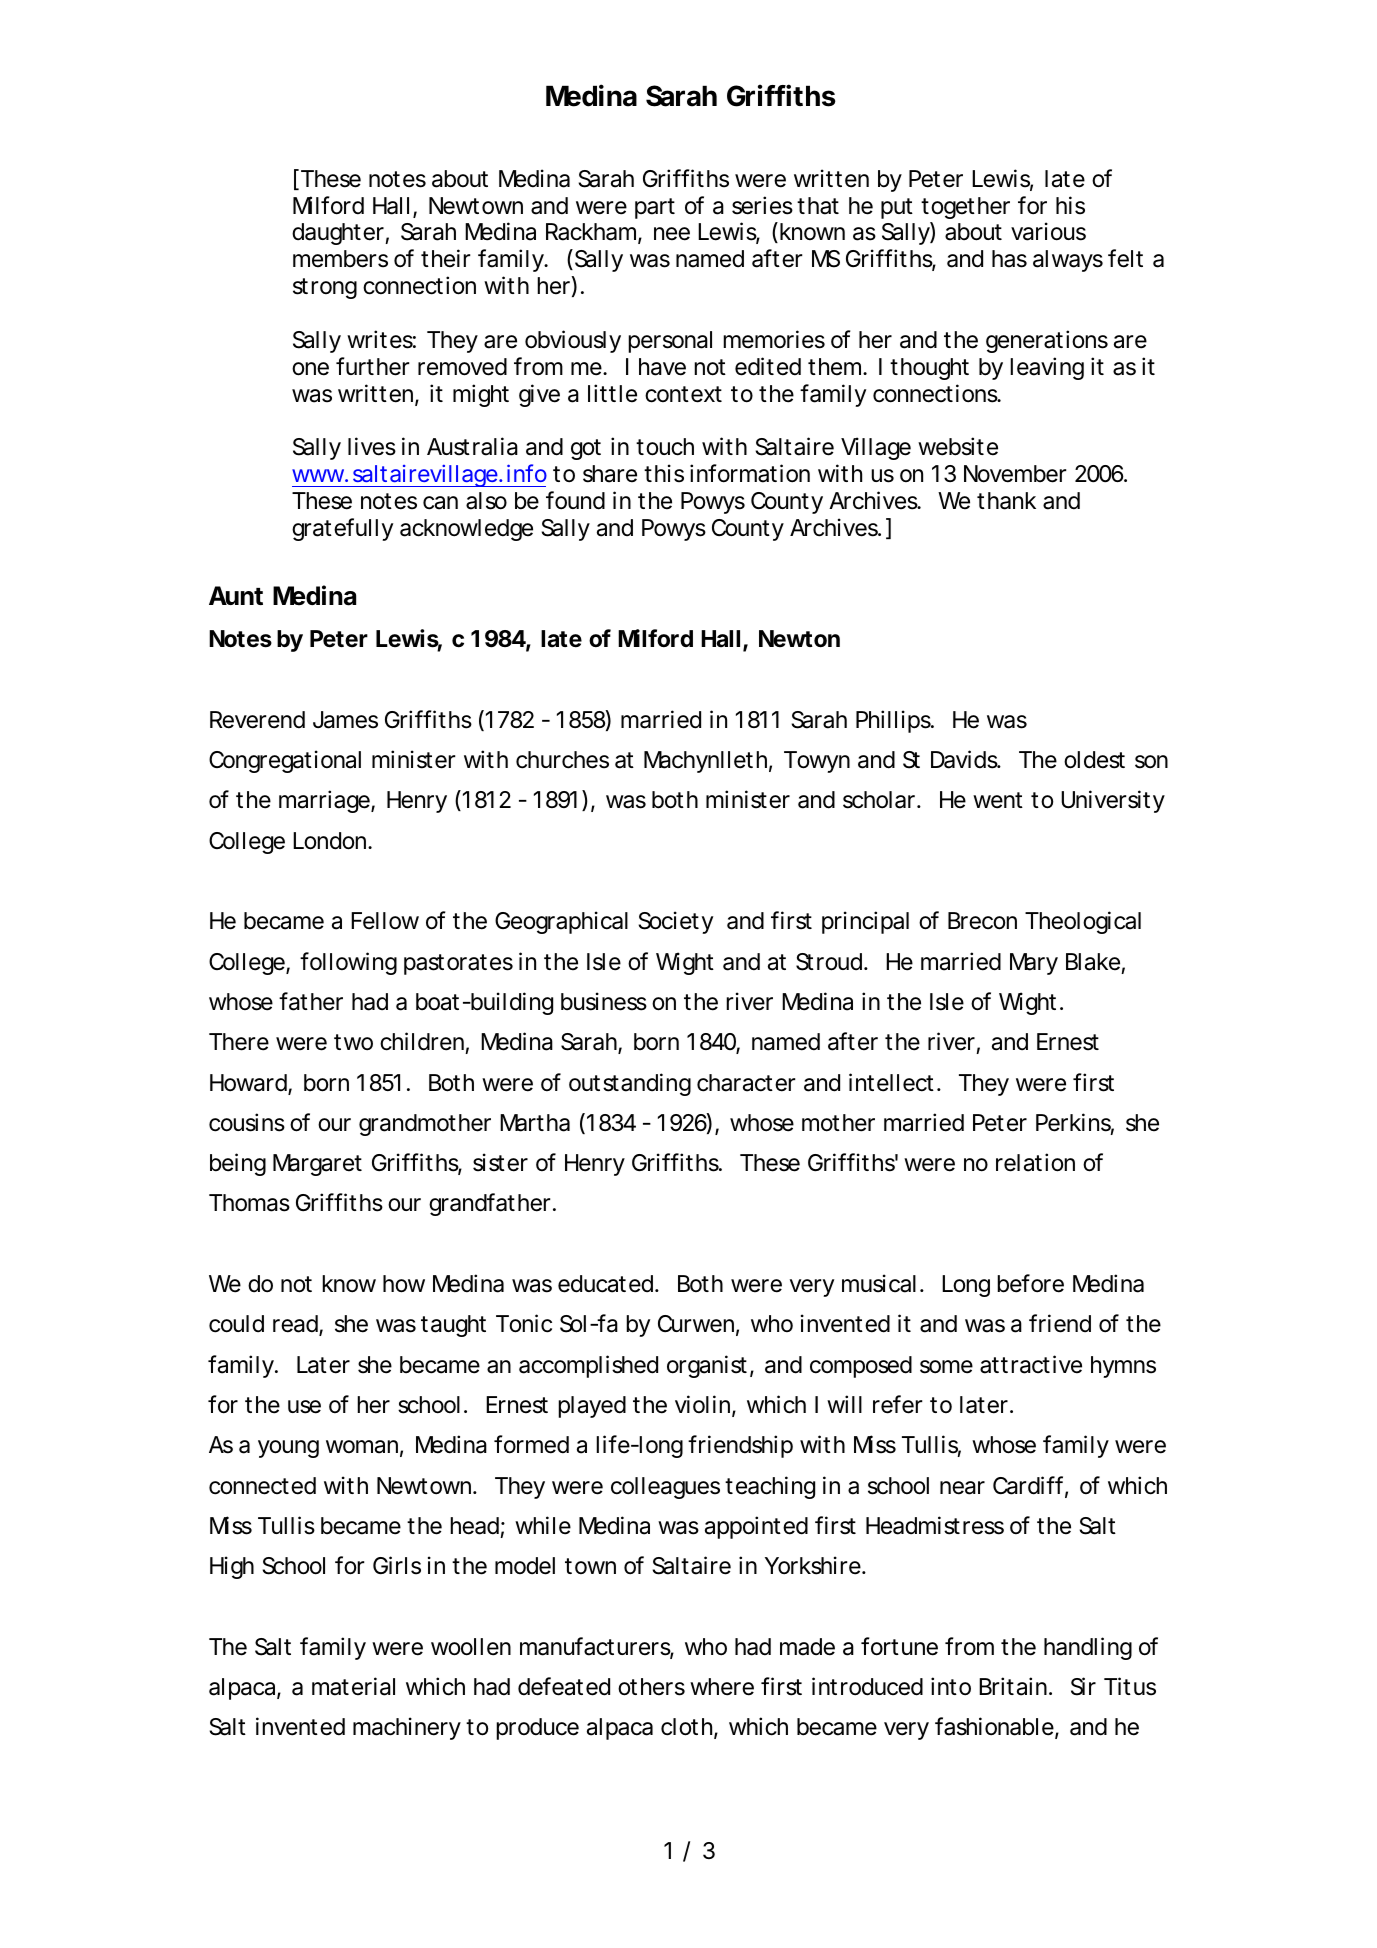  I want to click on following, so click(348, 963).
